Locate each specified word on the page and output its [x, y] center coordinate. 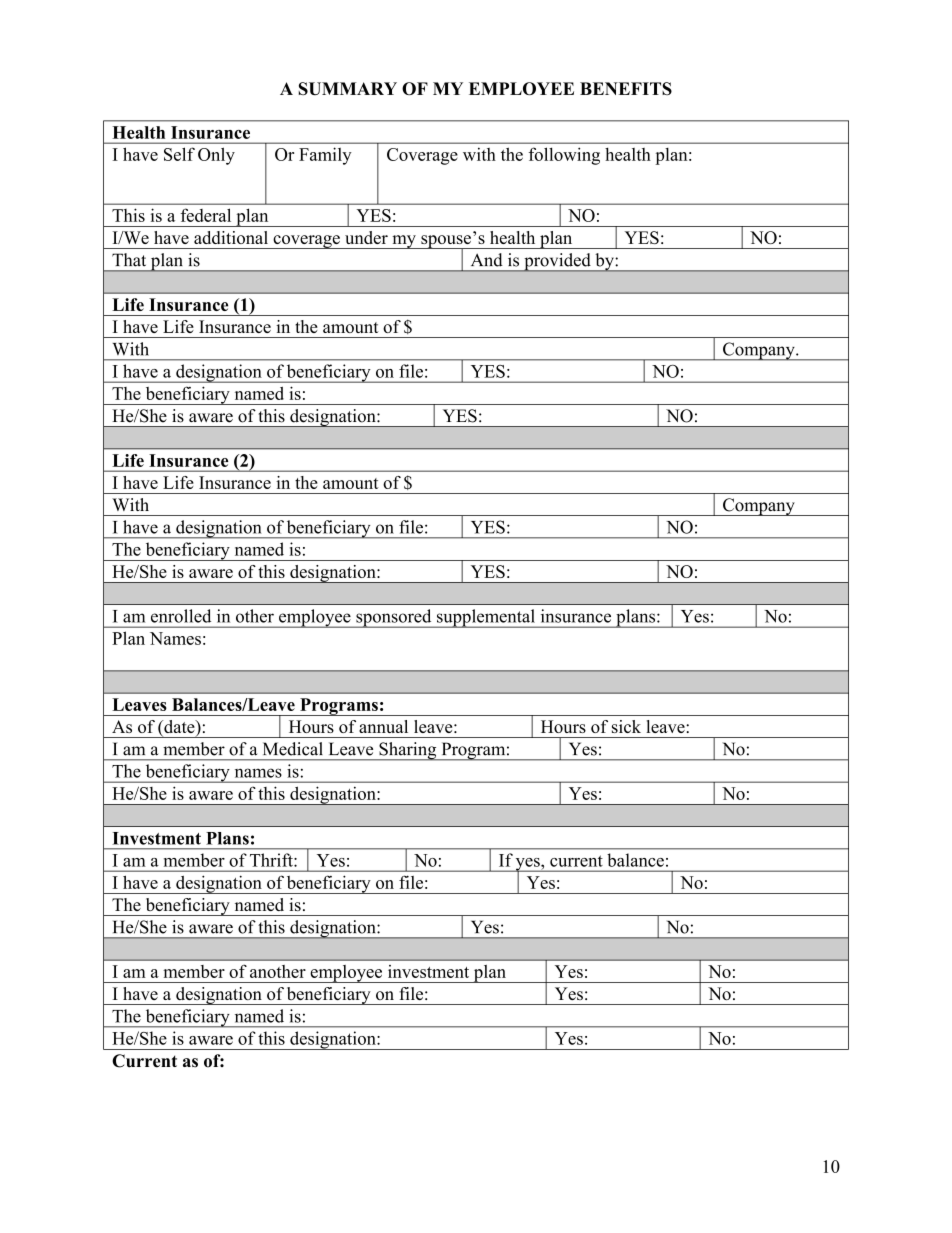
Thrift [272, 860]
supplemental [485, 618]
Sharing [408, 751]
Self [179, 154]
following [564, 156]
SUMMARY [348, 88]
